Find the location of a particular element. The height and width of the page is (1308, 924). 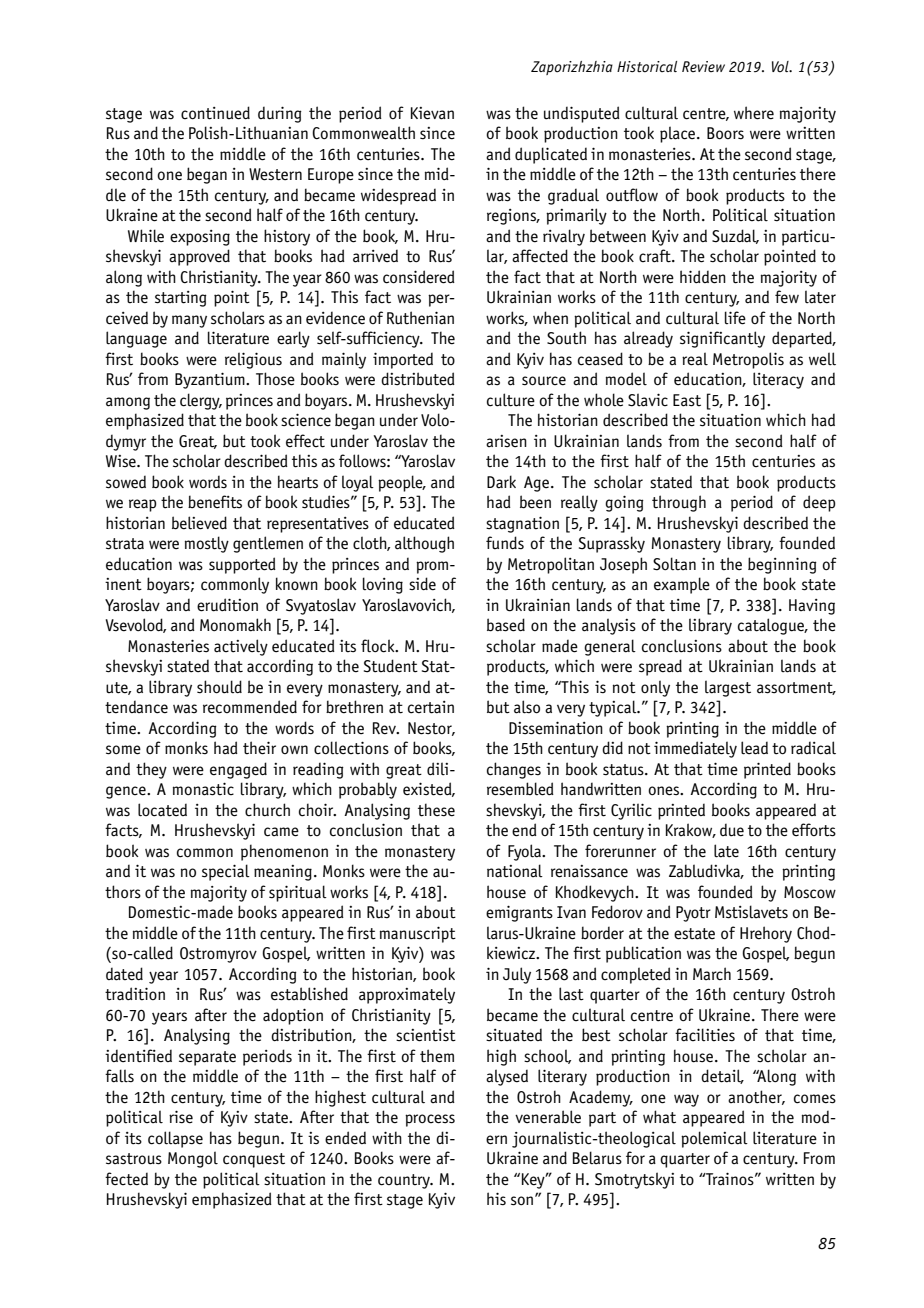

where is located at coordinates (754, 113).
